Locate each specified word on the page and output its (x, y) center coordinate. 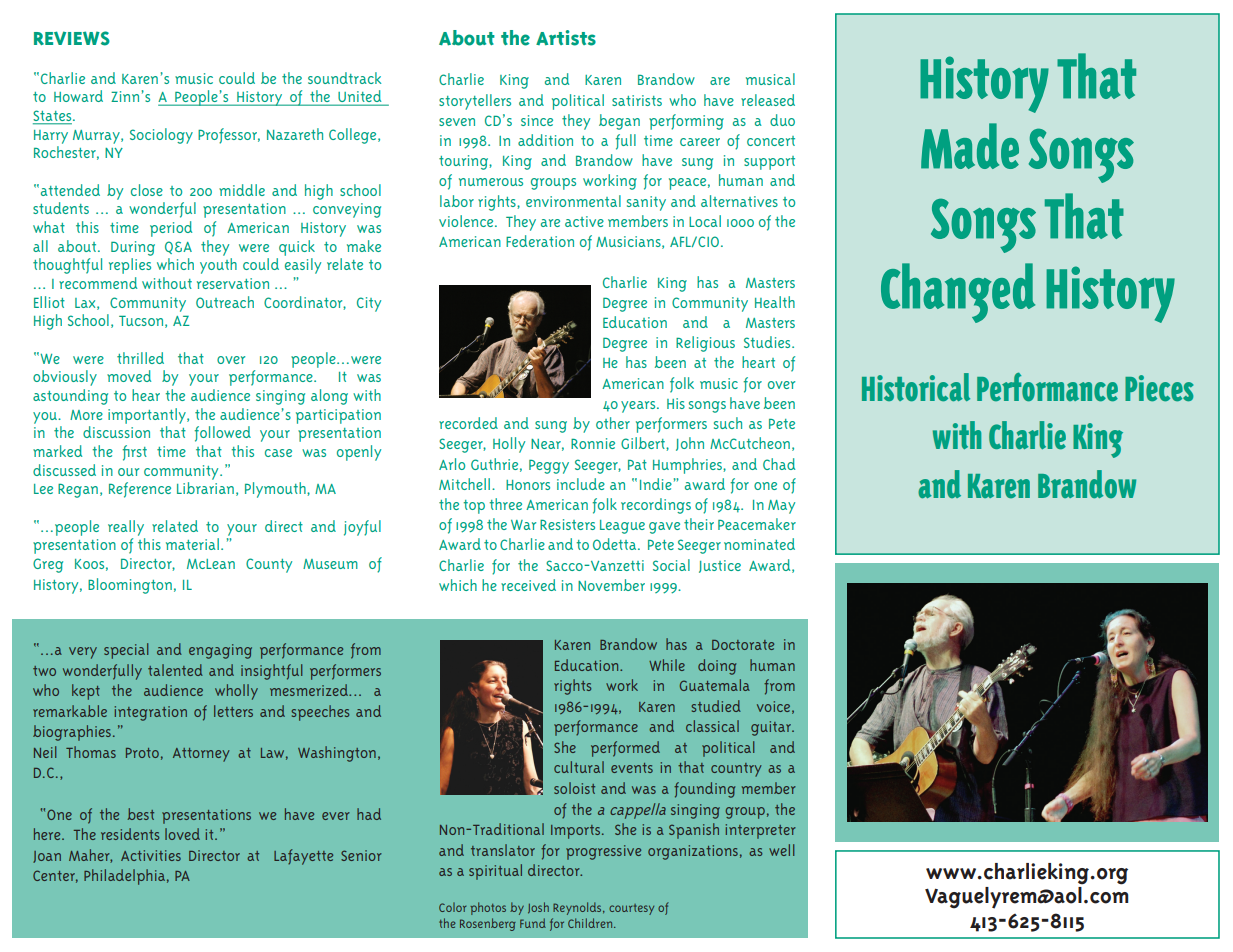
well (781, 850)
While (667, 665)
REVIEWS (72, 38)
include (581, 484)
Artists (566, 38)
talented (175, 670)
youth (218, 266)
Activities (151, 855)
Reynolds (578, 908)
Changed (958, 293)
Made (970, 146)
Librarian (205, 488)
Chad (779, 464)
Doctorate (743, 645)
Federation (540, 241)
